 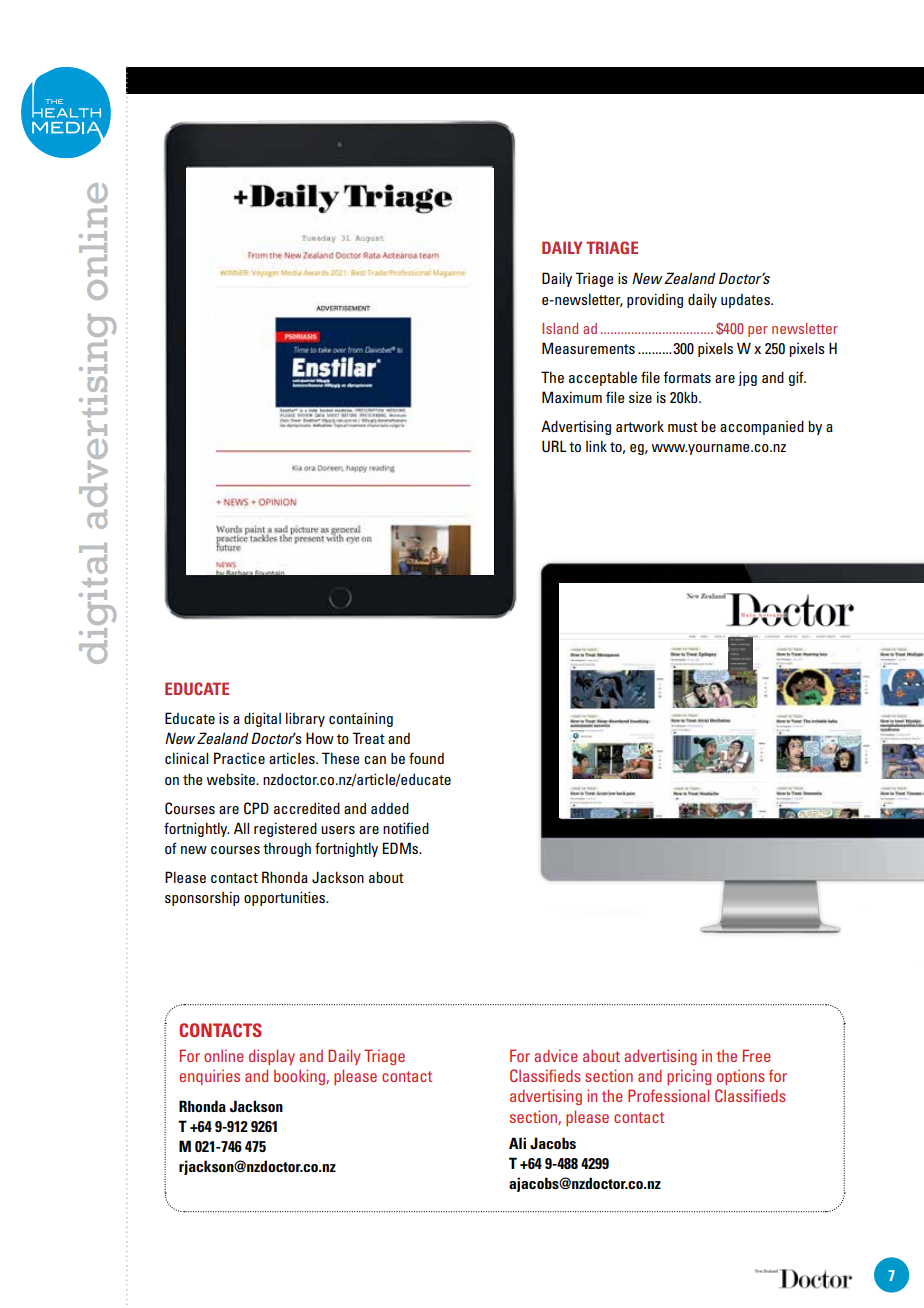 I want to click on Free, so click(x=757, y=1055).
